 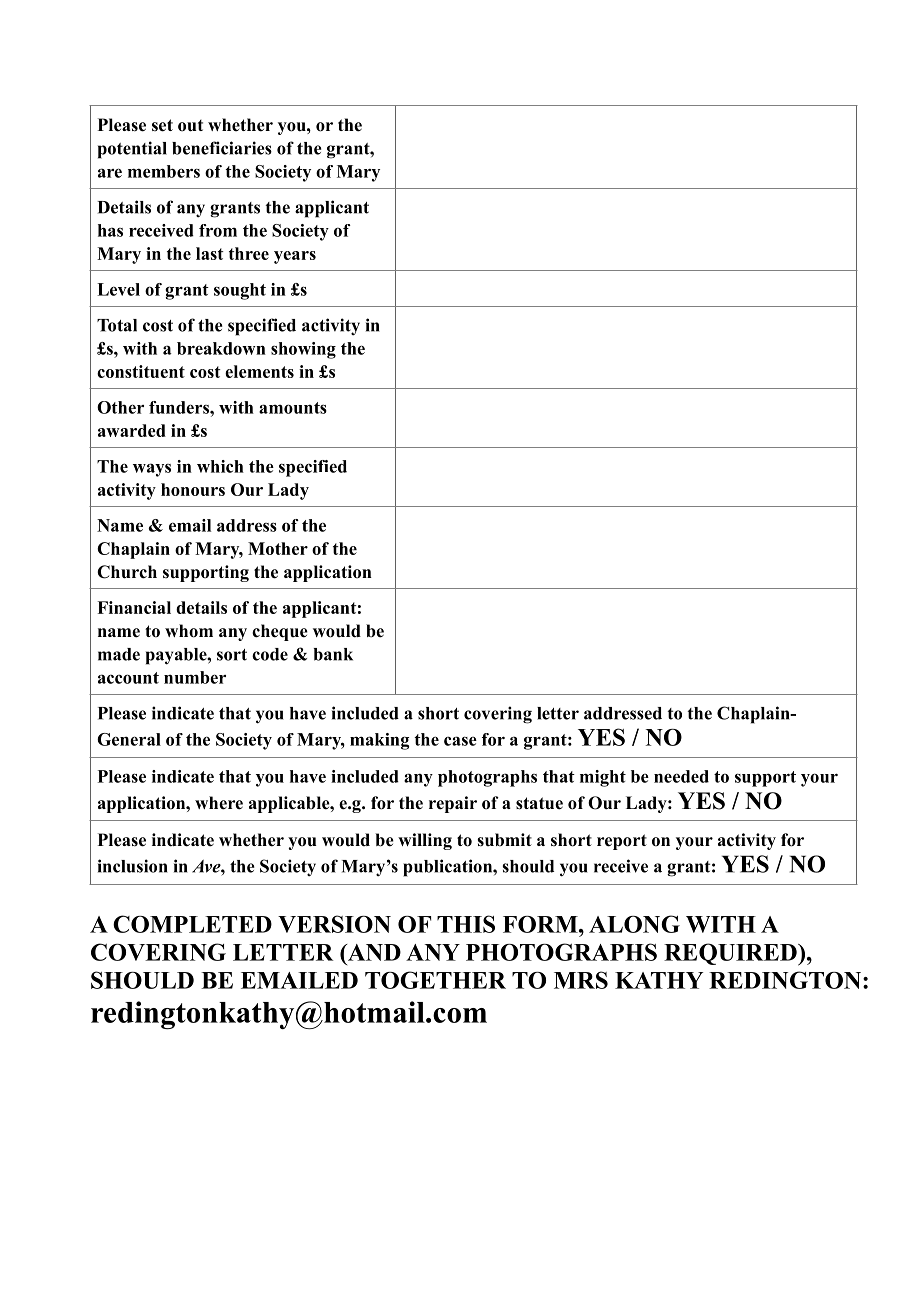 What do you see at coordinates (435, 980) in the screenshot?
I see `TOGETHER` at bounding box center [435, 980].
